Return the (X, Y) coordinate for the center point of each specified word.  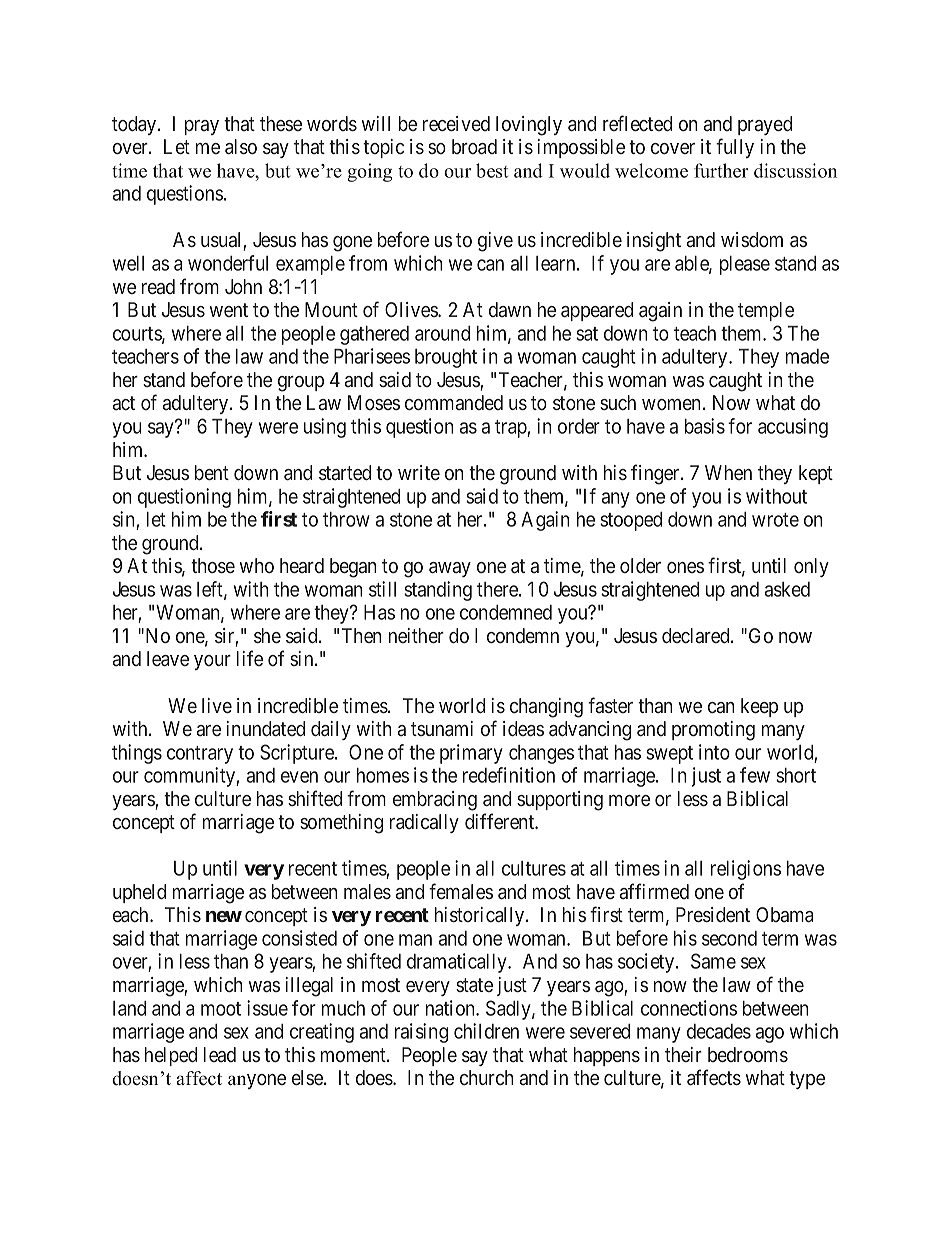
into (714, 752)
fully (735, 148)
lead (220, 1054)
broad (474, 146)
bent (212, 472)
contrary (200, 755)
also (241, 146)
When (728, 472)
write (419, 472)
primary (471, 754)
